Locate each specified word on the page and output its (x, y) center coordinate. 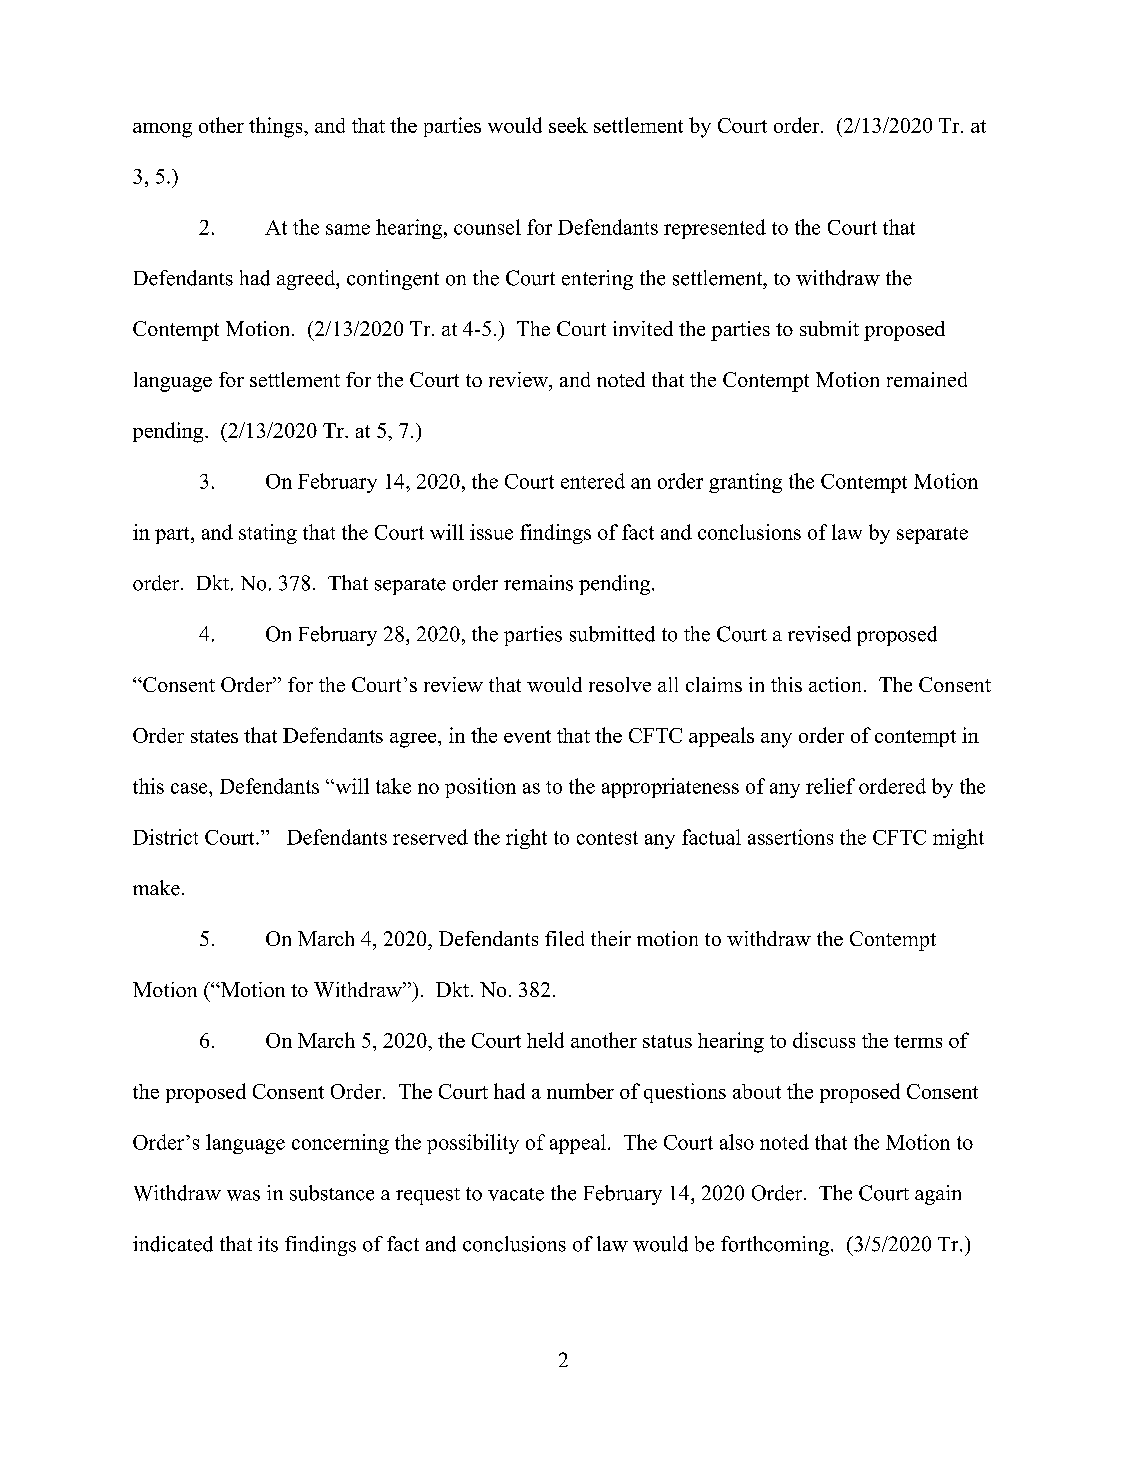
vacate (516, 1194)
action (837, 684)
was (243, 1195)
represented (715, 229)
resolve (620, 684)
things (277, 127)
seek (568, 125)
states (214, 736)
